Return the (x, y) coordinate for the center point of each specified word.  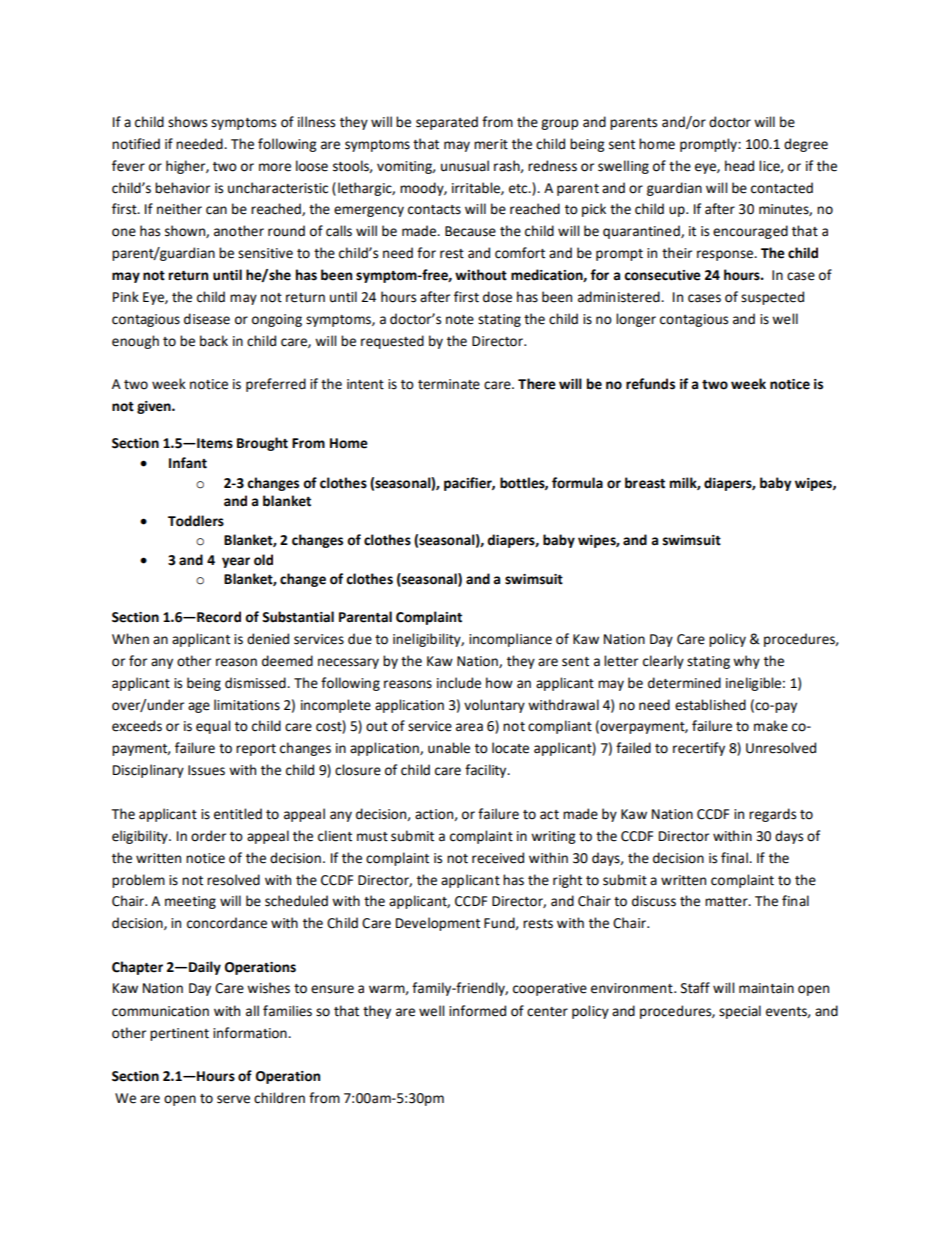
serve (233, 1099)
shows (187, 122)
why (746, 662)
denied (268, 639)
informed (477, 1011)
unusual (465, 166)
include (459, 683)
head (739, 166)
